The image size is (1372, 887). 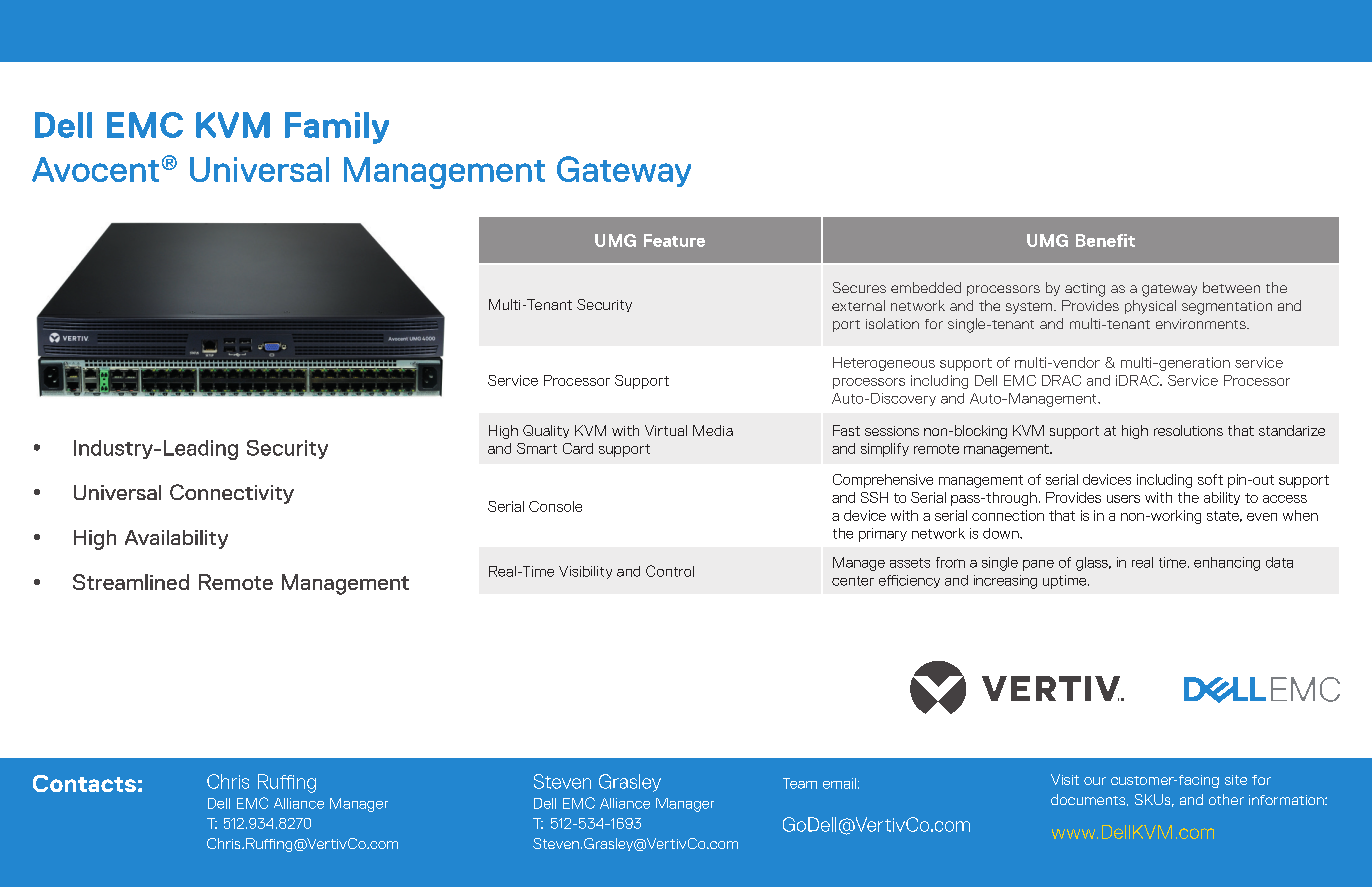 What do you see at coordinates (1202, 324) in the screenshot?
I see `environments` at bounding box center [1202, 324].
